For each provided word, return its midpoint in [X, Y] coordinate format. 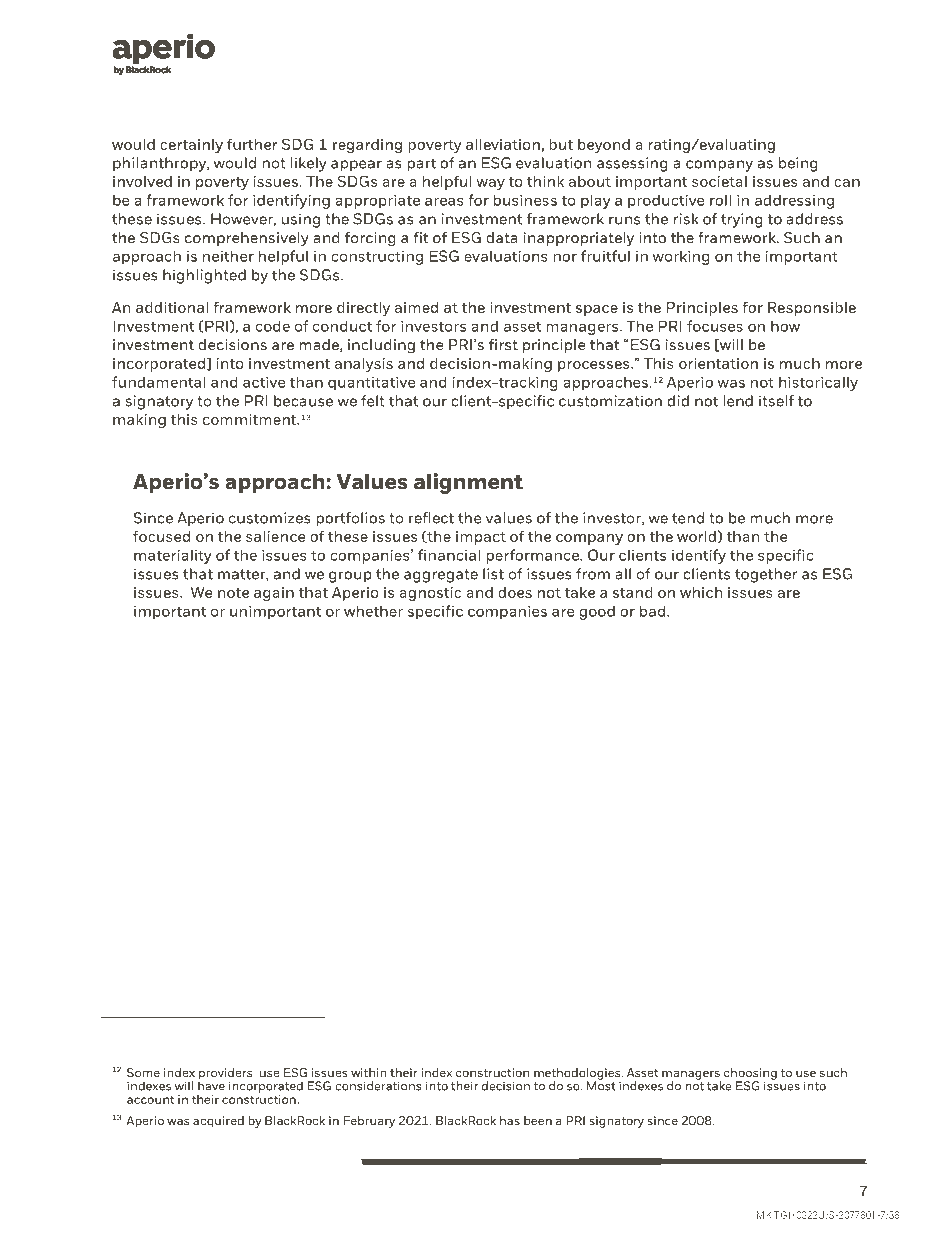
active [264, 382]
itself [776, 401]
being [798, 164]
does [515, 592]
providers [225, 1075]
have [211, 1085]
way [490, 184]
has [510, 1120]
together [766, 575]
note [233, 593]
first [503, 344]
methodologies [578, 1075]
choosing [750, 1075]
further [252, 144]
